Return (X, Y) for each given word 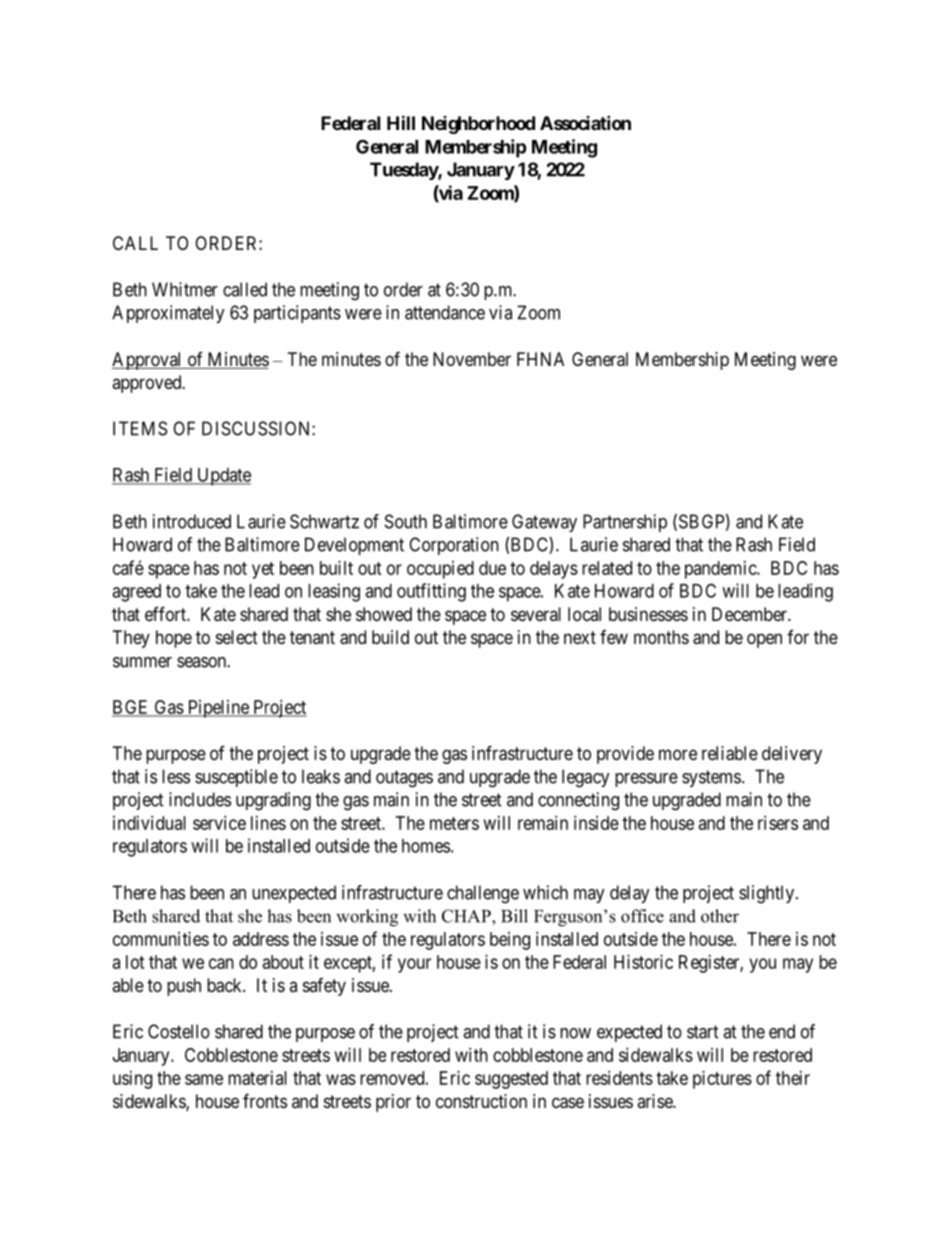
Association (585, 122)
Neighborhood (478, 125)
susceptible (236, 778)
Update (223, 477)
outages (404, 779)
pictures (722, 1080)
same (204, 1079)
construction (481, 1101)
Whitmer (185, 289)
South (406, 521)
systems (711, 778)
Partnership (625, 523)
